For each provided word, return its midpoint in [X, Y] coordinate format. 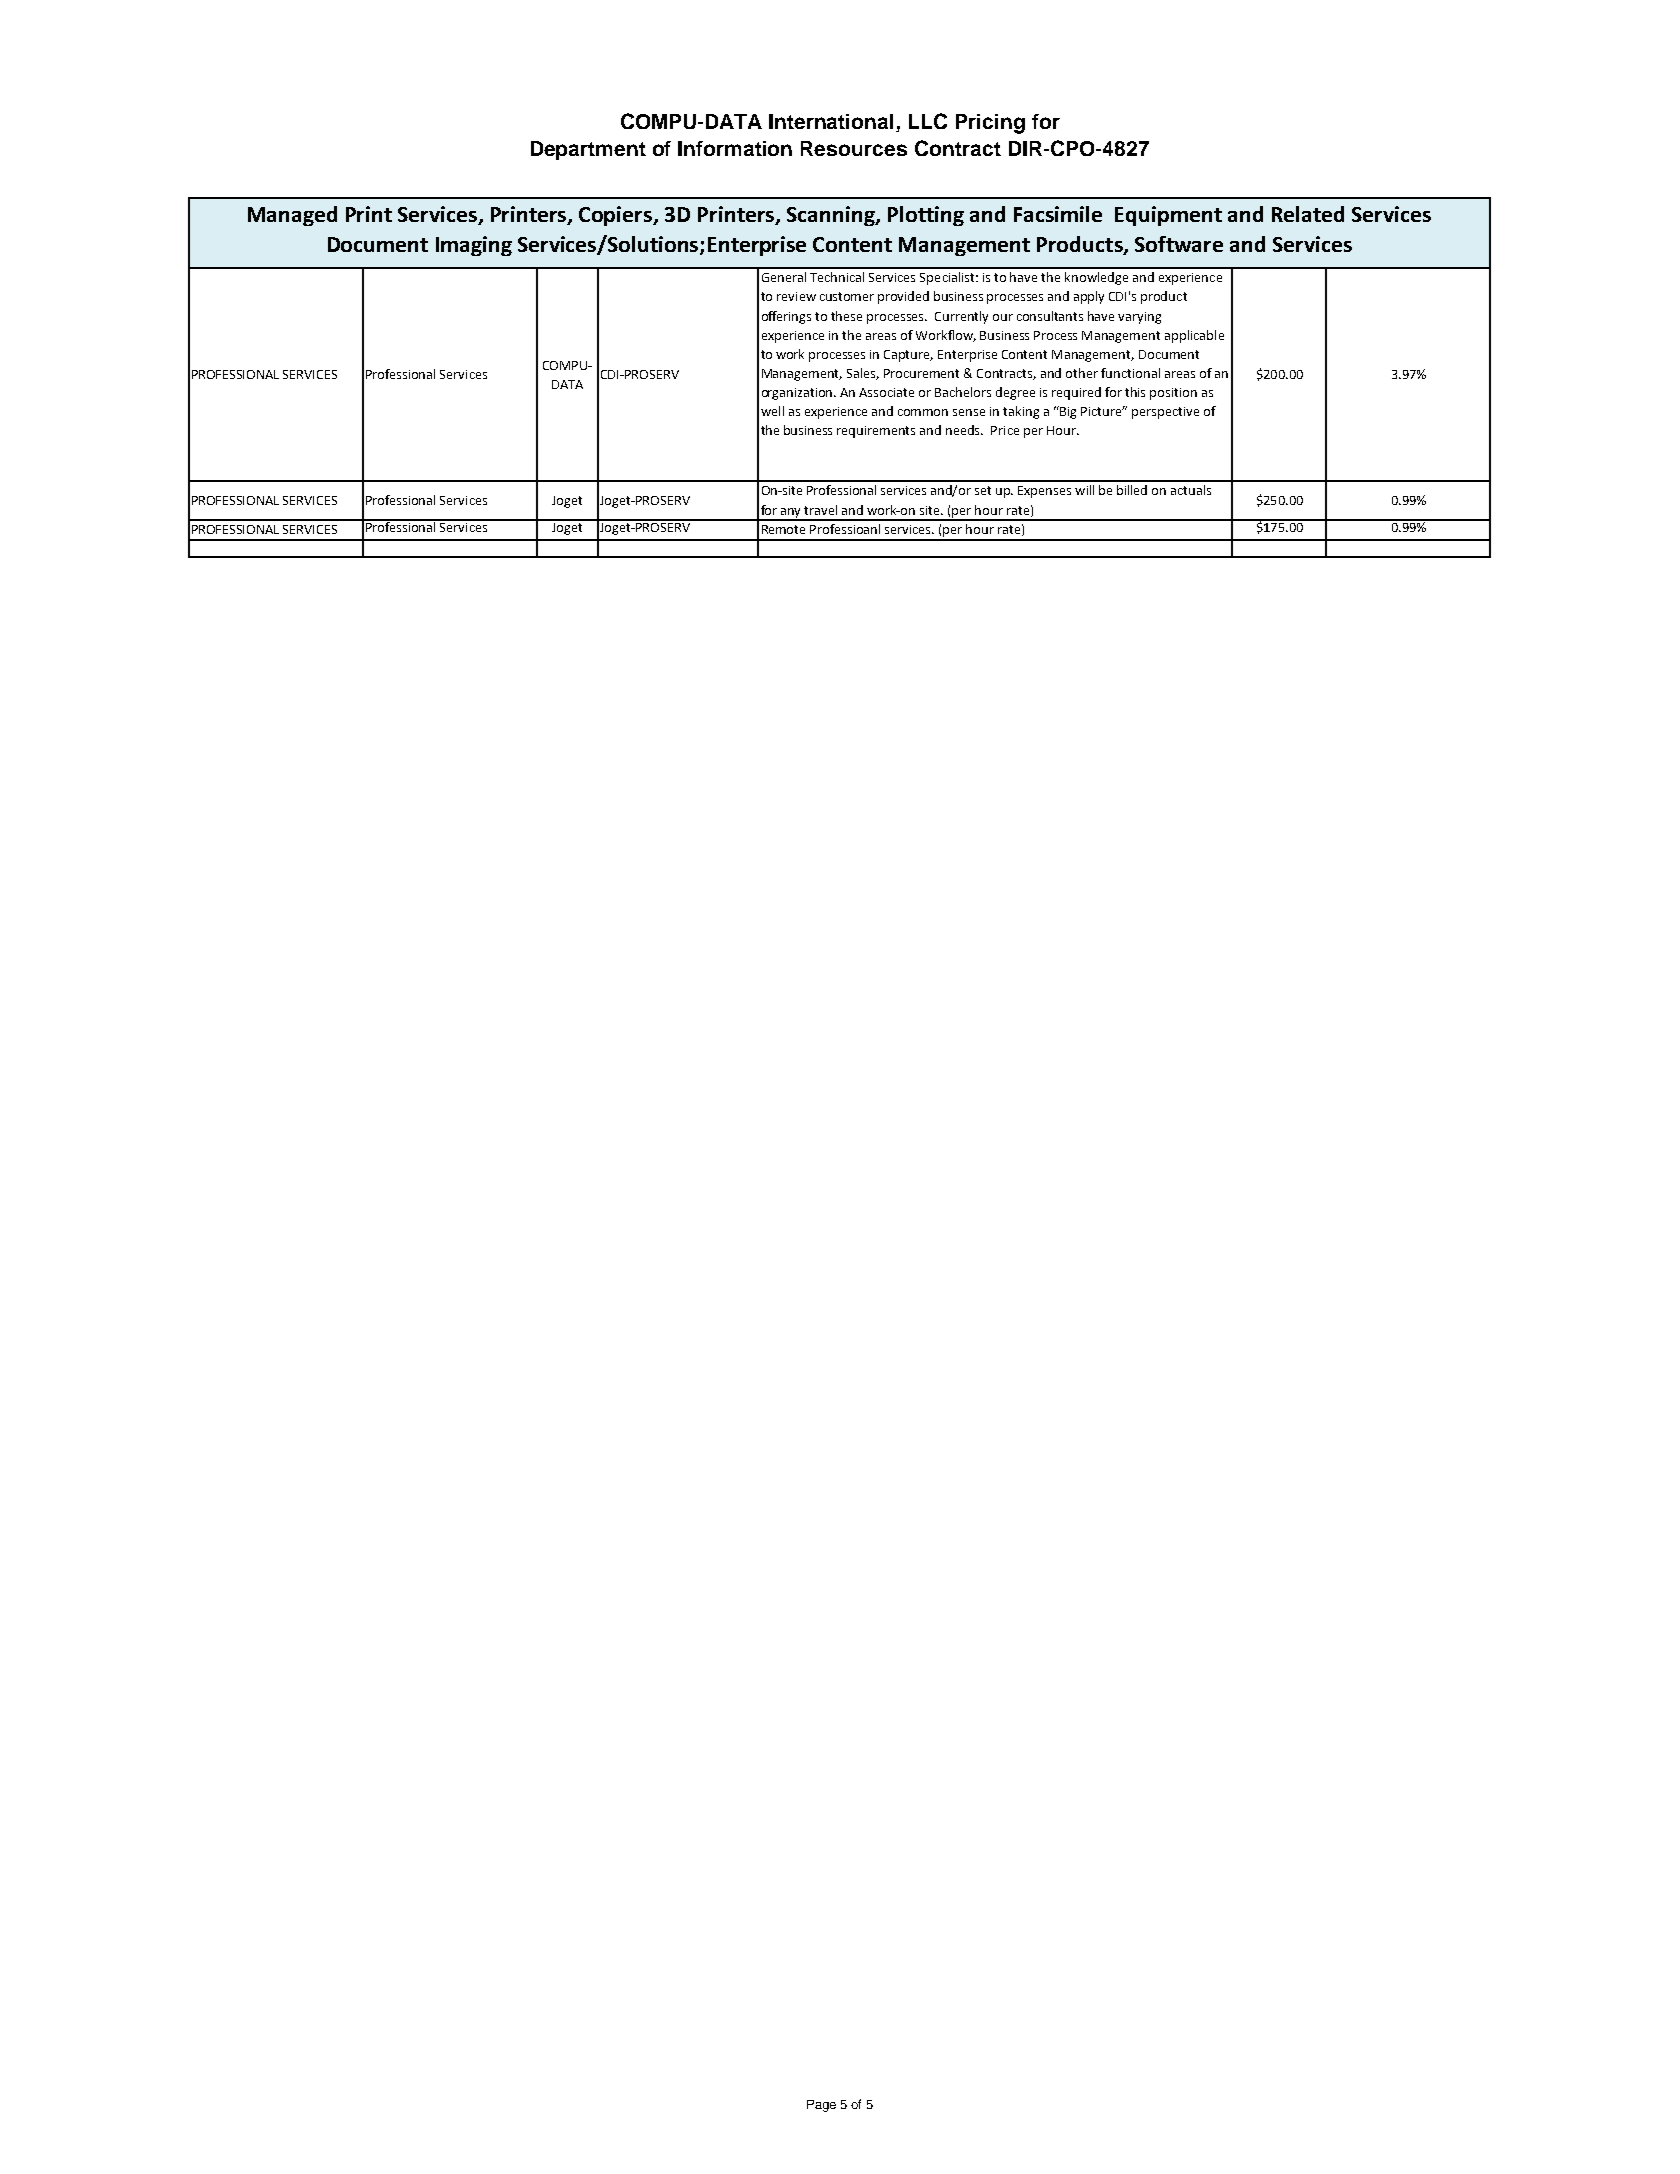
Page [821, 2106]
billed [1132, 490]
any [791, 514]
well [772, 411]
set [983, 490]
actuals [1191, 490]
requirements [876, 432]
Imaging [474, 246]
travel [820, 510]
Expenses [1044, 492]
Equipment [1168, 216]
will [1084, 490]
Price [1005, 430]
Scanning [832, 216]
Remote [783, 529]
